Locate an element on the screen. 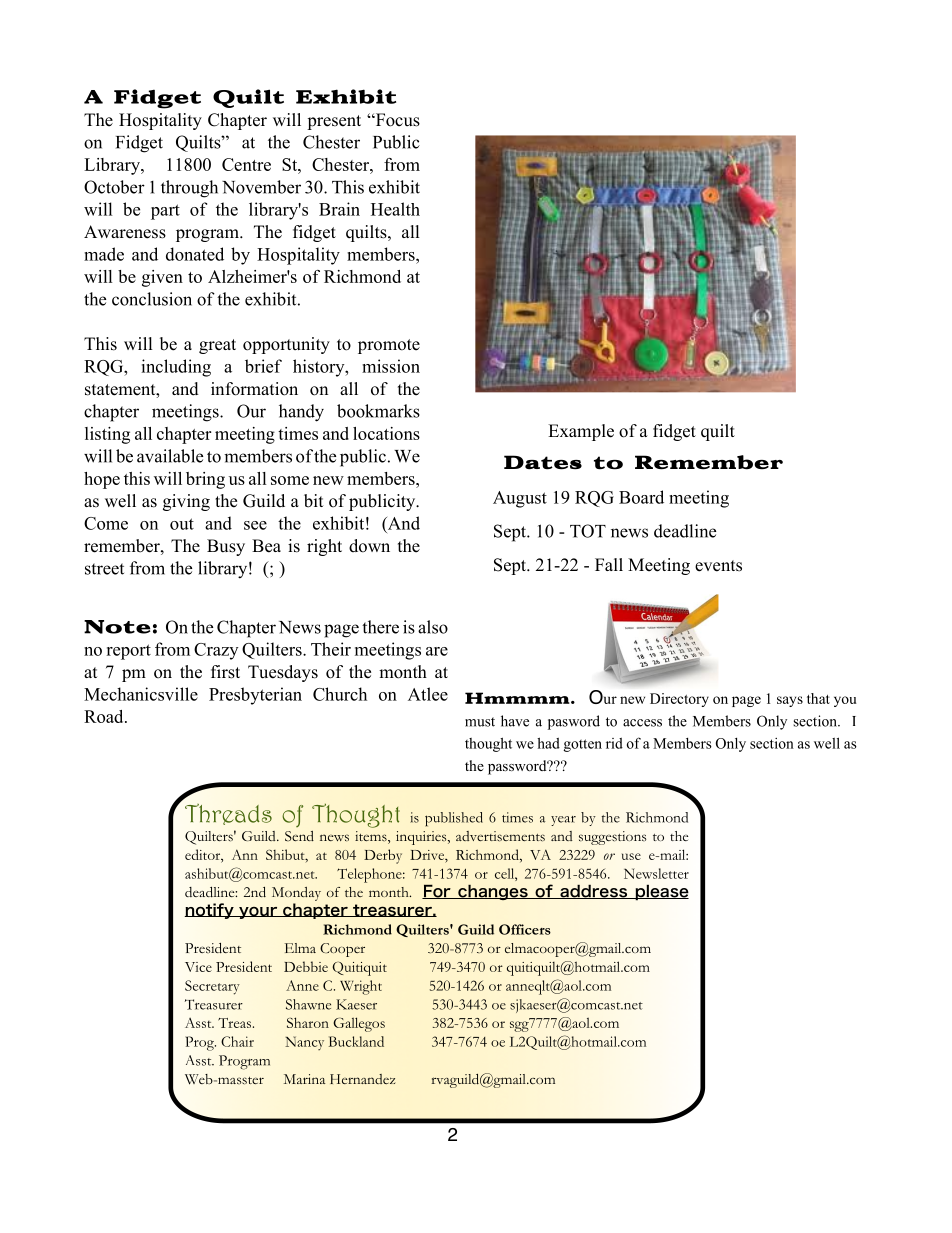  including is located at coordinates (176, 368).
